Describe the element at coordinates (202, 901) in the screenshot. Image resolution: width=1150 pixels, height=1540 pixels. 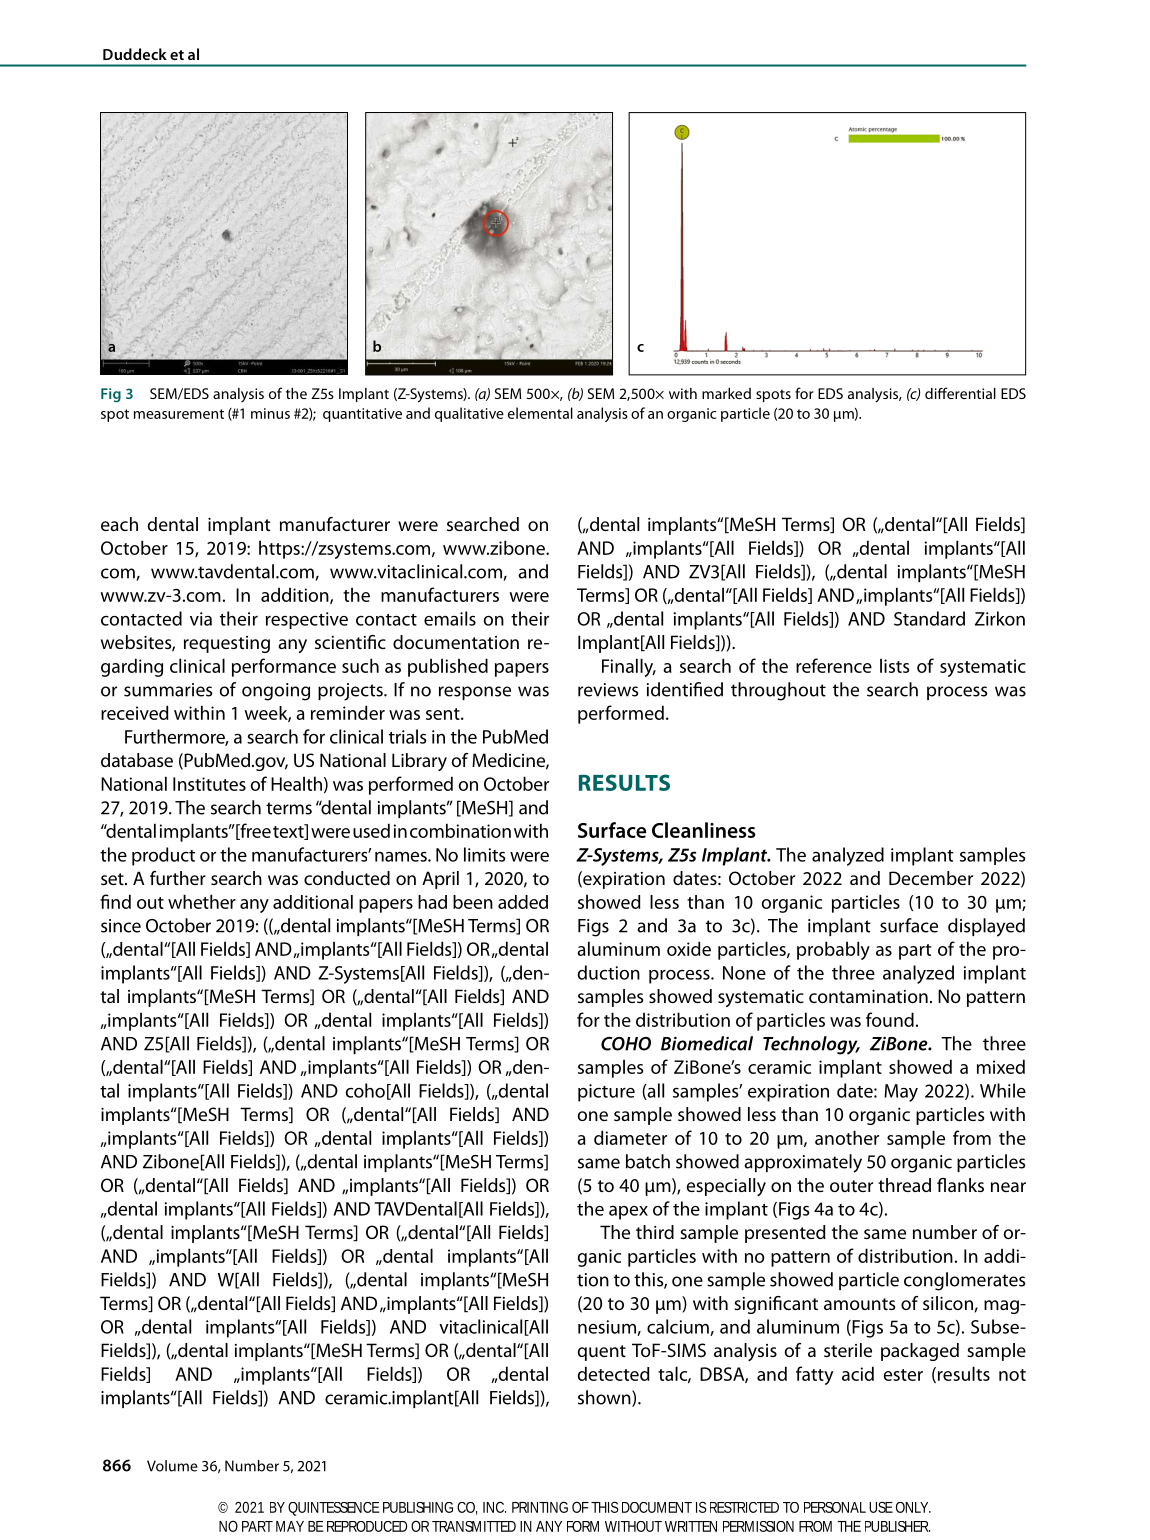
I see `whether` at that location.
